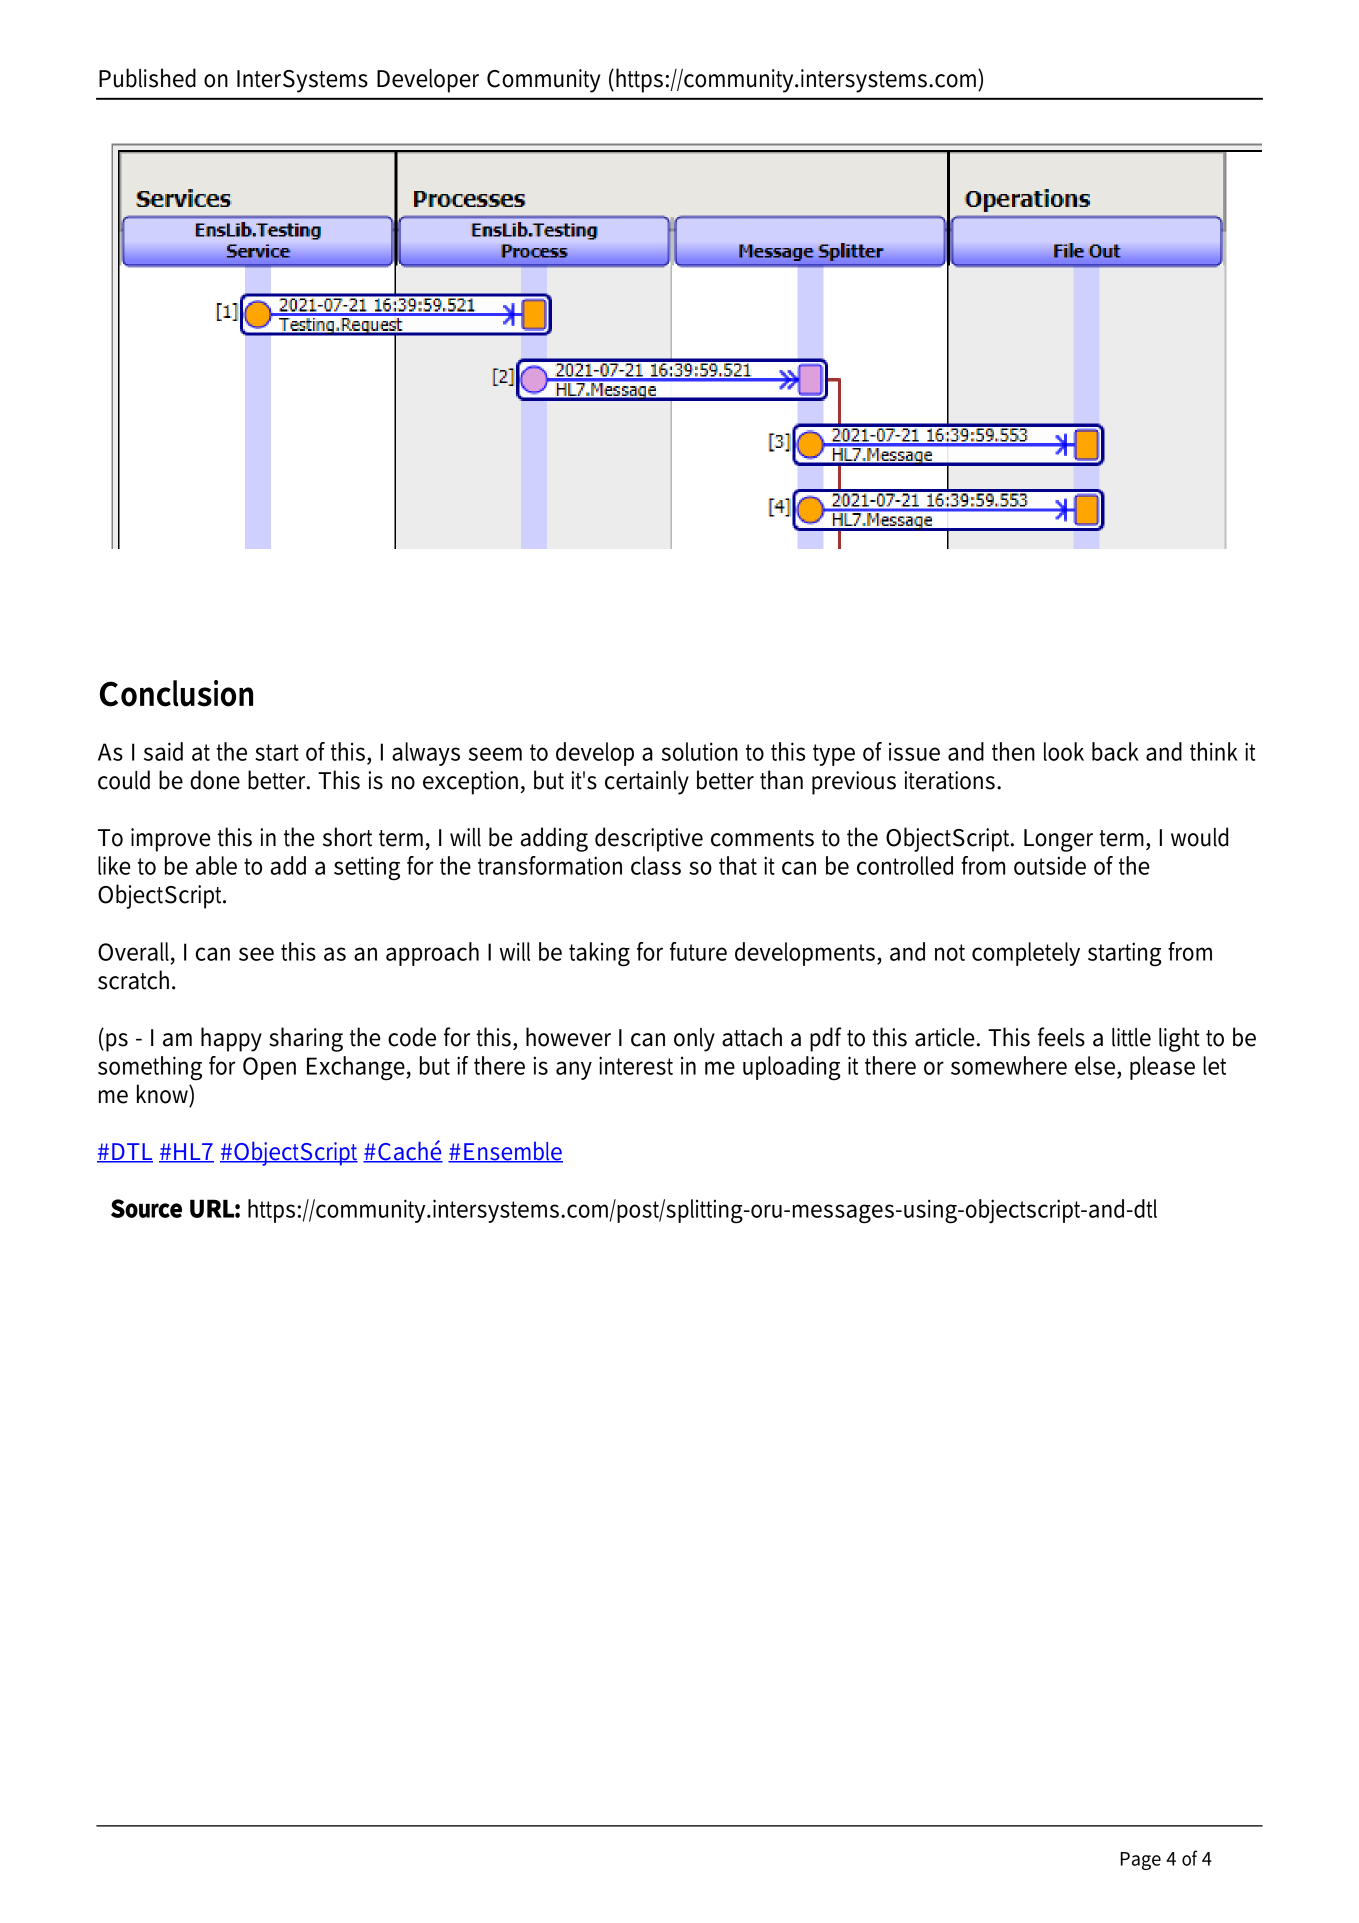 This screenshot has height=1923, width=1359. I want to click on Source, so click(146, 1208).
